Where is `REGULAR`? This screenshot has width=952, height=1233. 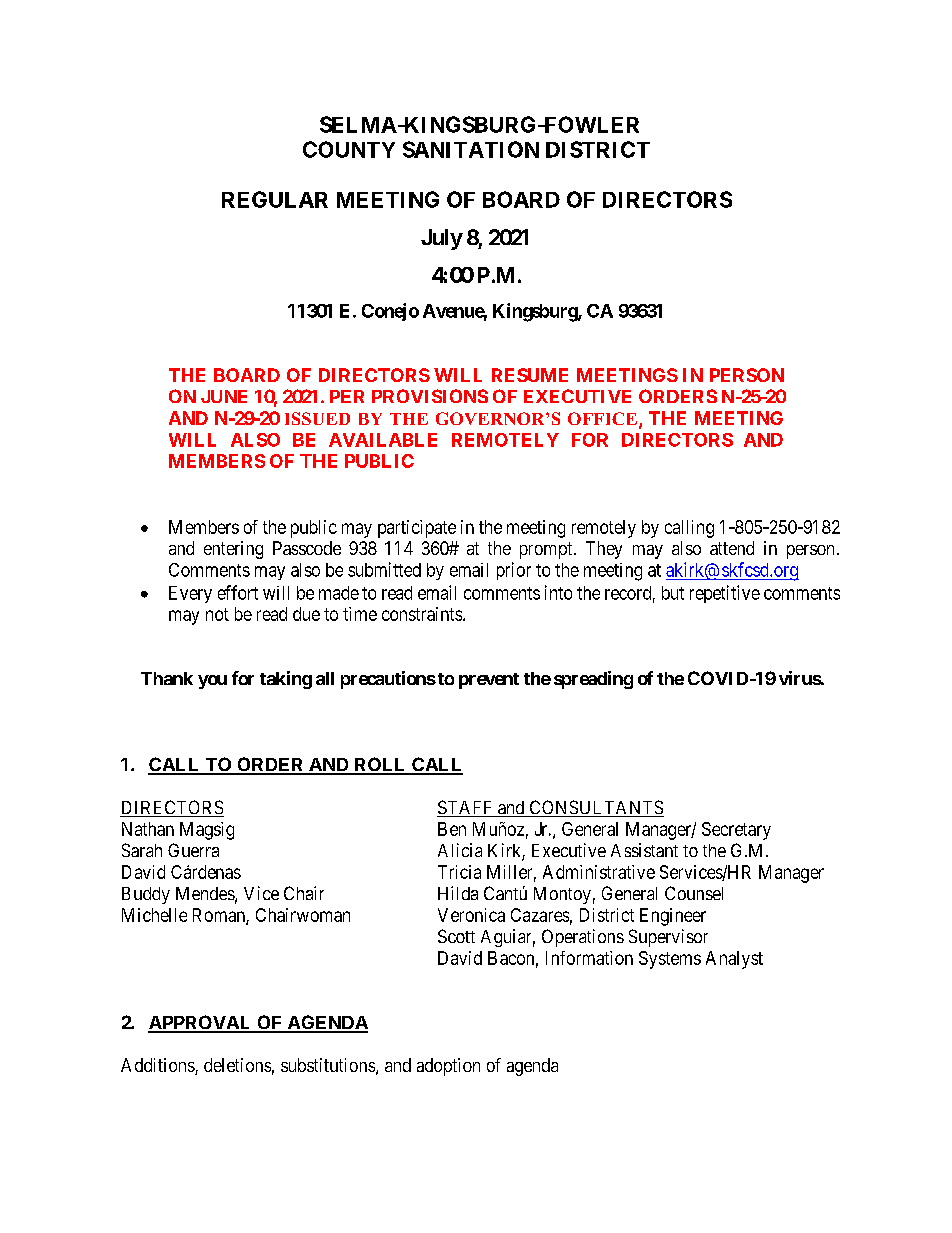
REGULAR is located at coordinates (275, 199).
